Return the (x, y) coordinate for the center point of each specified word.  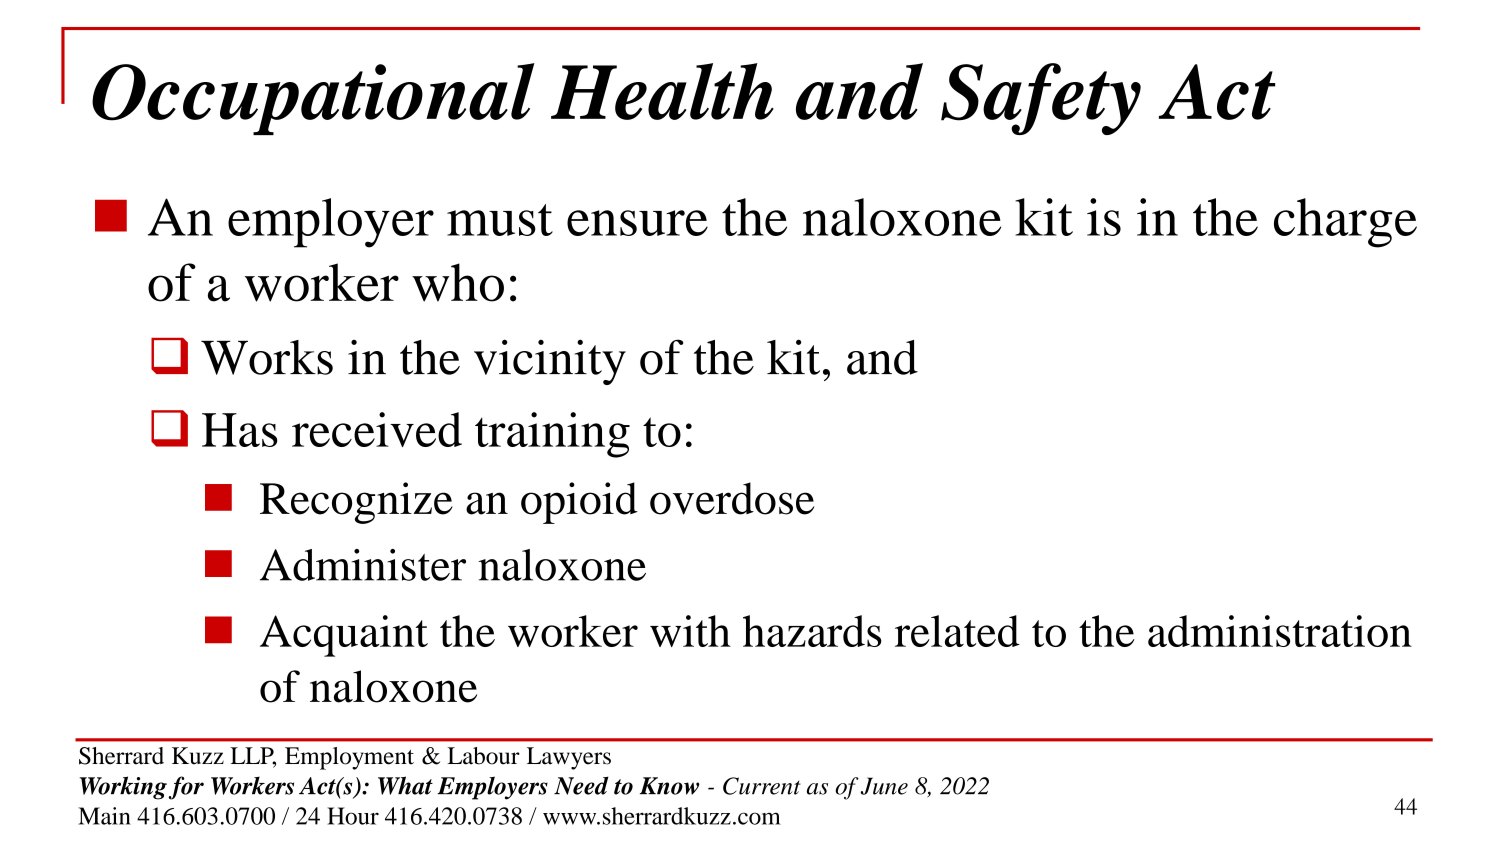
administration (1280, 631)
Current (762, 786)
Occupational (313, 99)
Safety (1041, 99)
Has (240, 430)
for (186, 788)
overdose (732, 498)
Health (662, 91)
